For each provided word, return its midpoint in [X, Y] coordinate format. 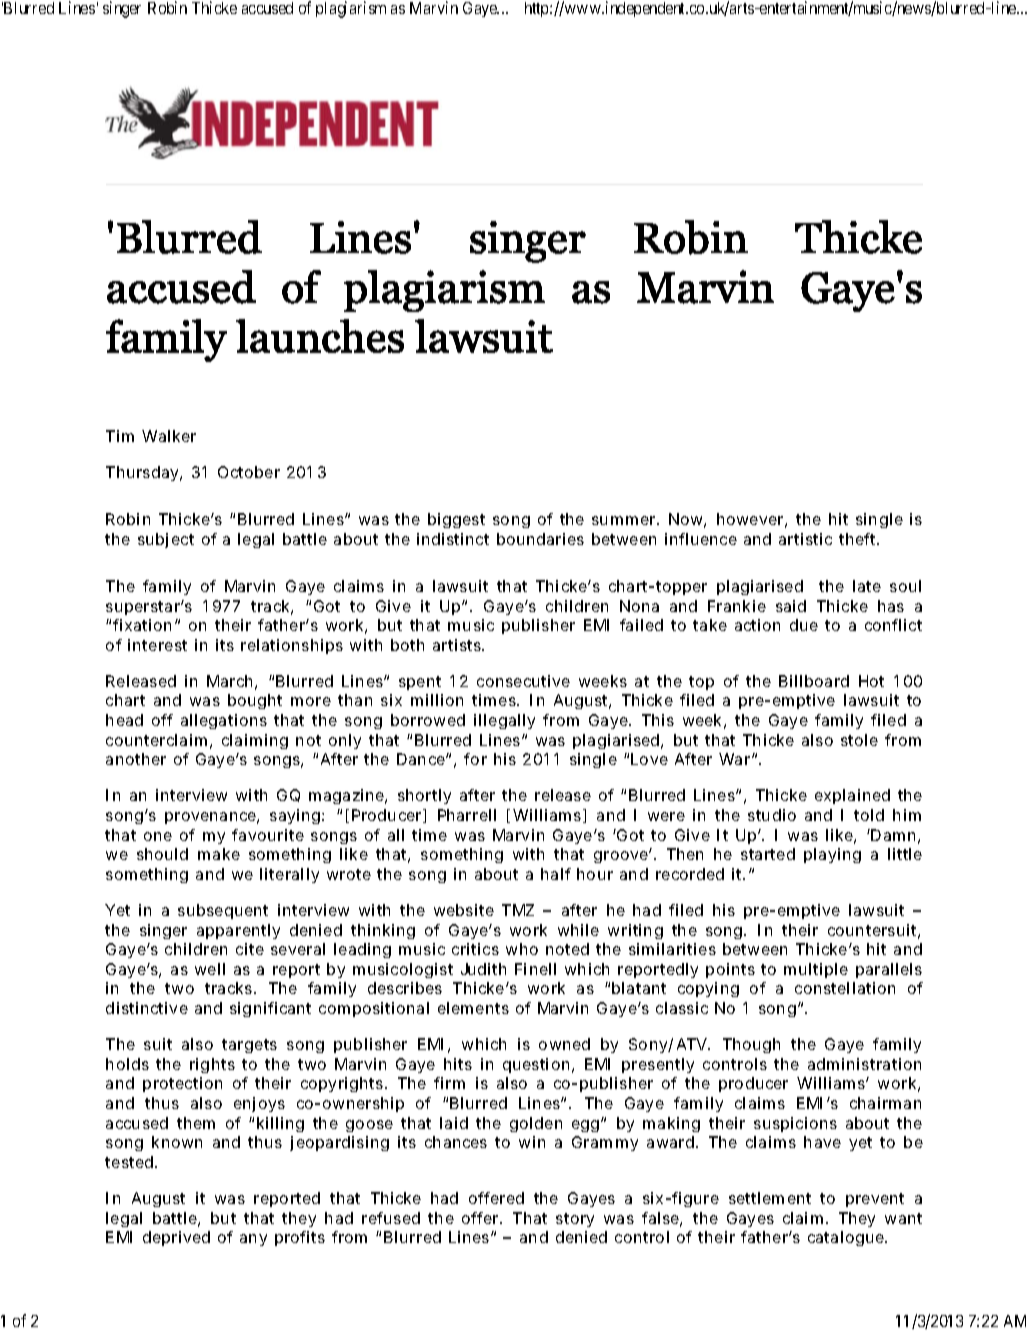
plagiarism [351, 9]
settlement [770, 1198]
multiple [816, 970]
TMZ [518, 910]
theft [859, 539]
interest [157, 645]
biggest [456, 520]
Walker [169, 436]
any [253, 1240]
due [804, 625]
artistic [805, 539]
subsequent [223, 911]
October [249, 472]
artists [458, 645]
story [575, 1220]
